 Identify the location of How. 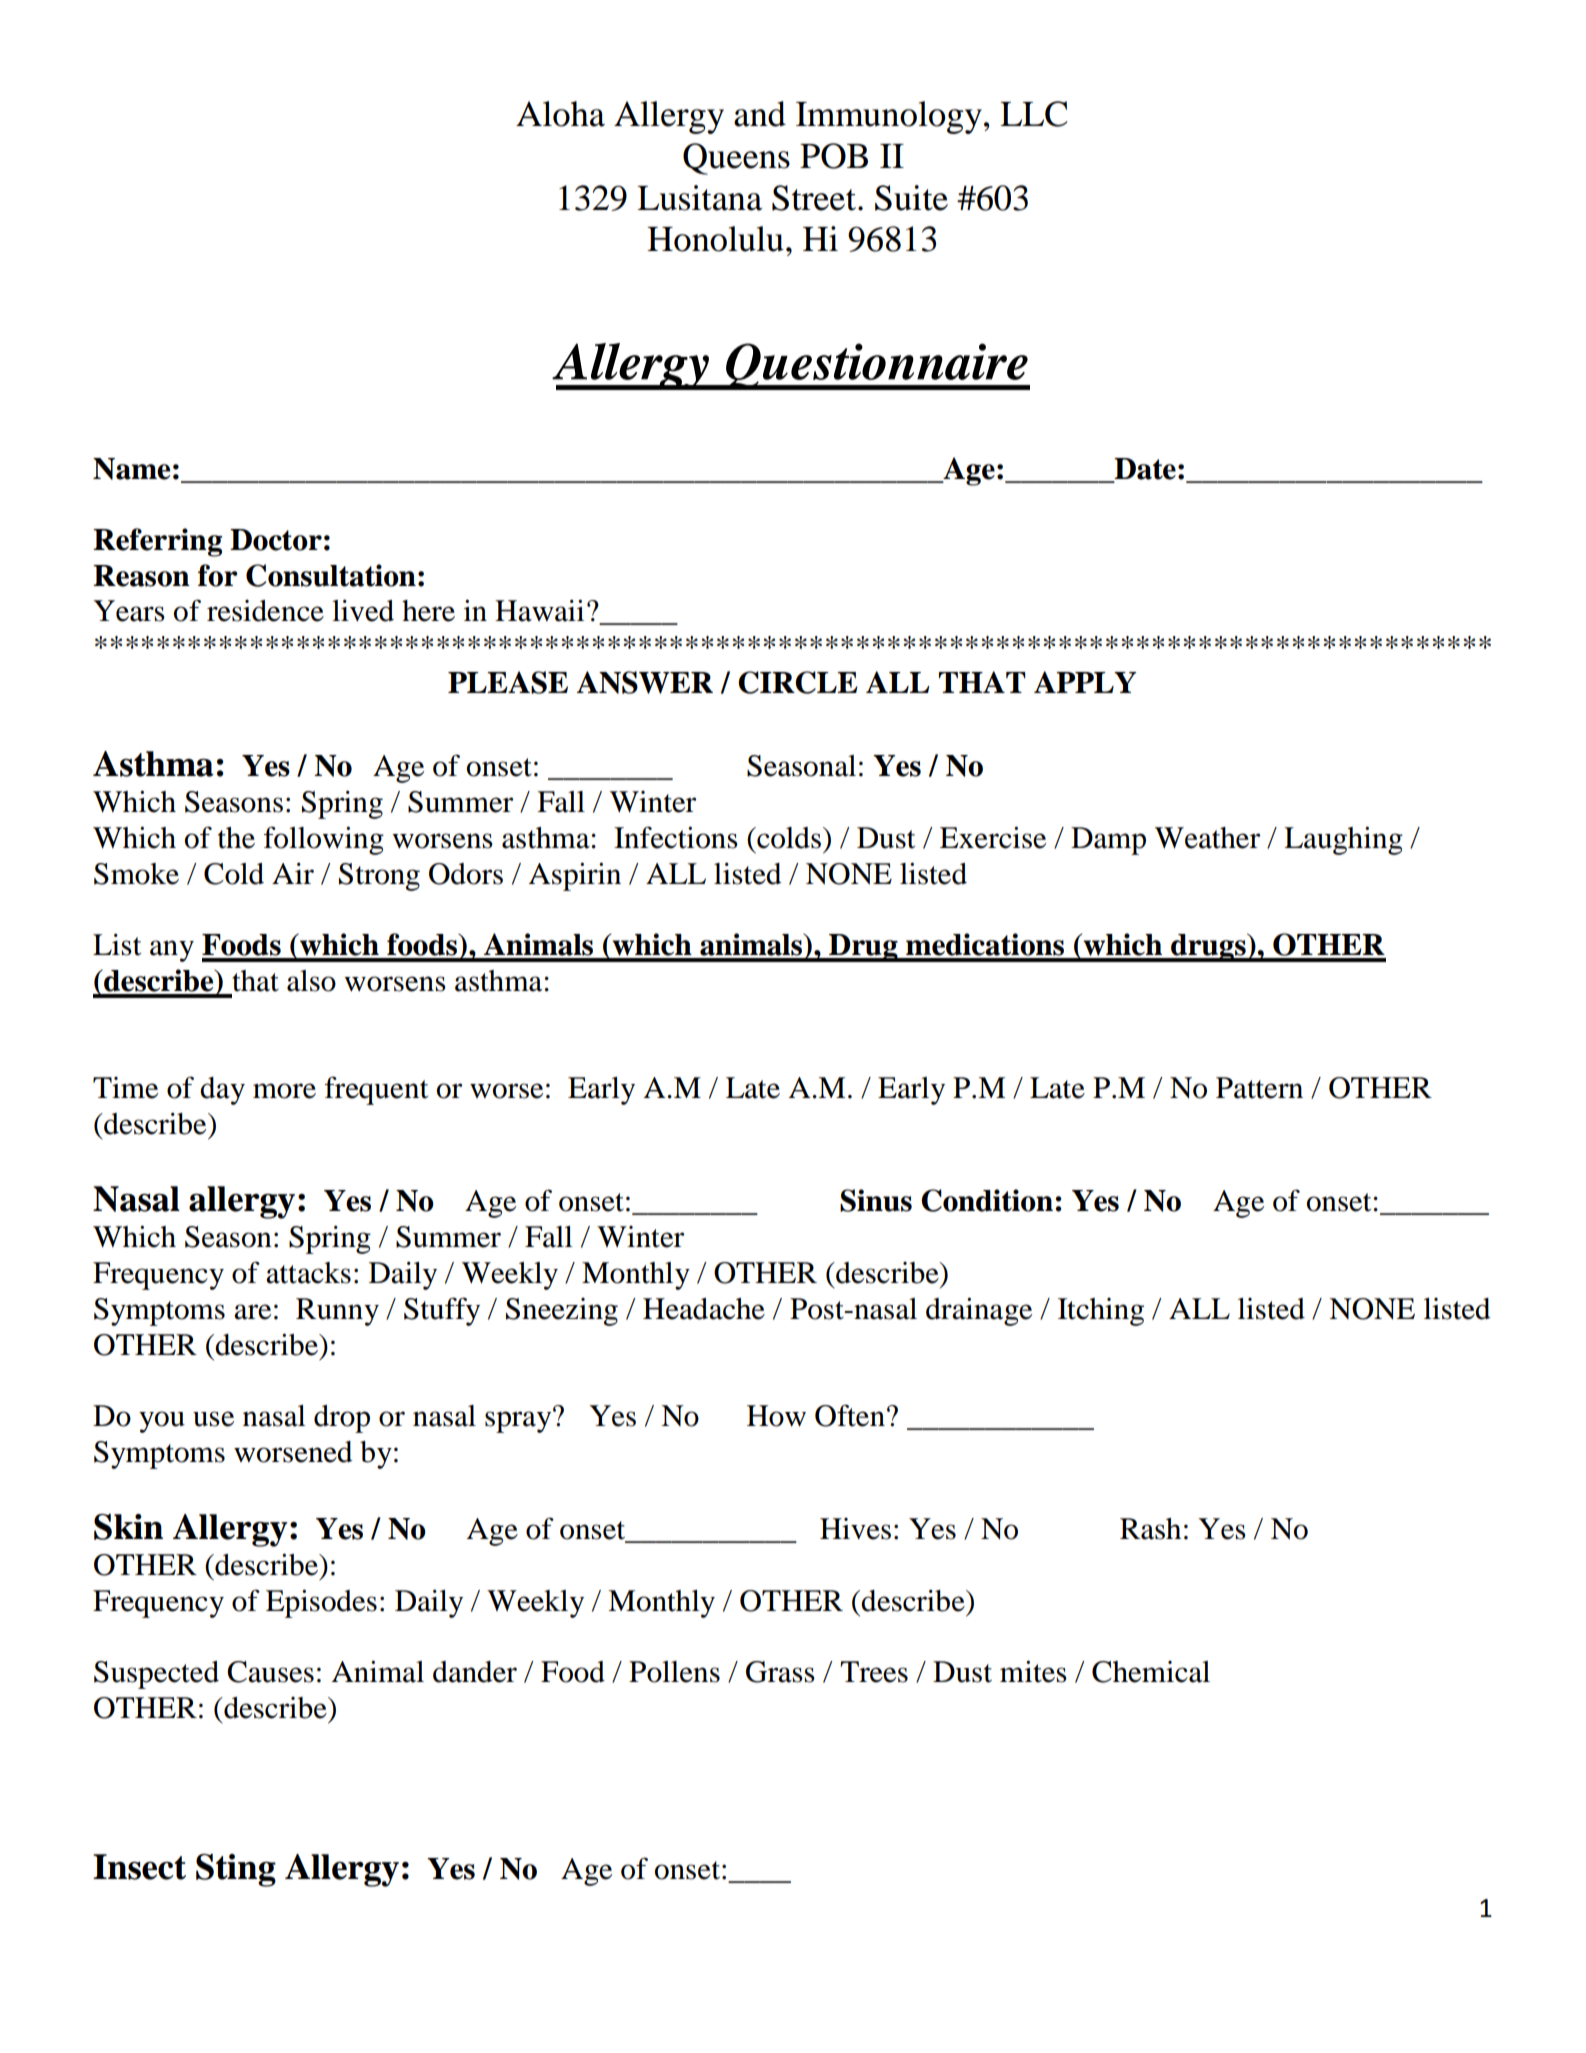
(776, 1416).
